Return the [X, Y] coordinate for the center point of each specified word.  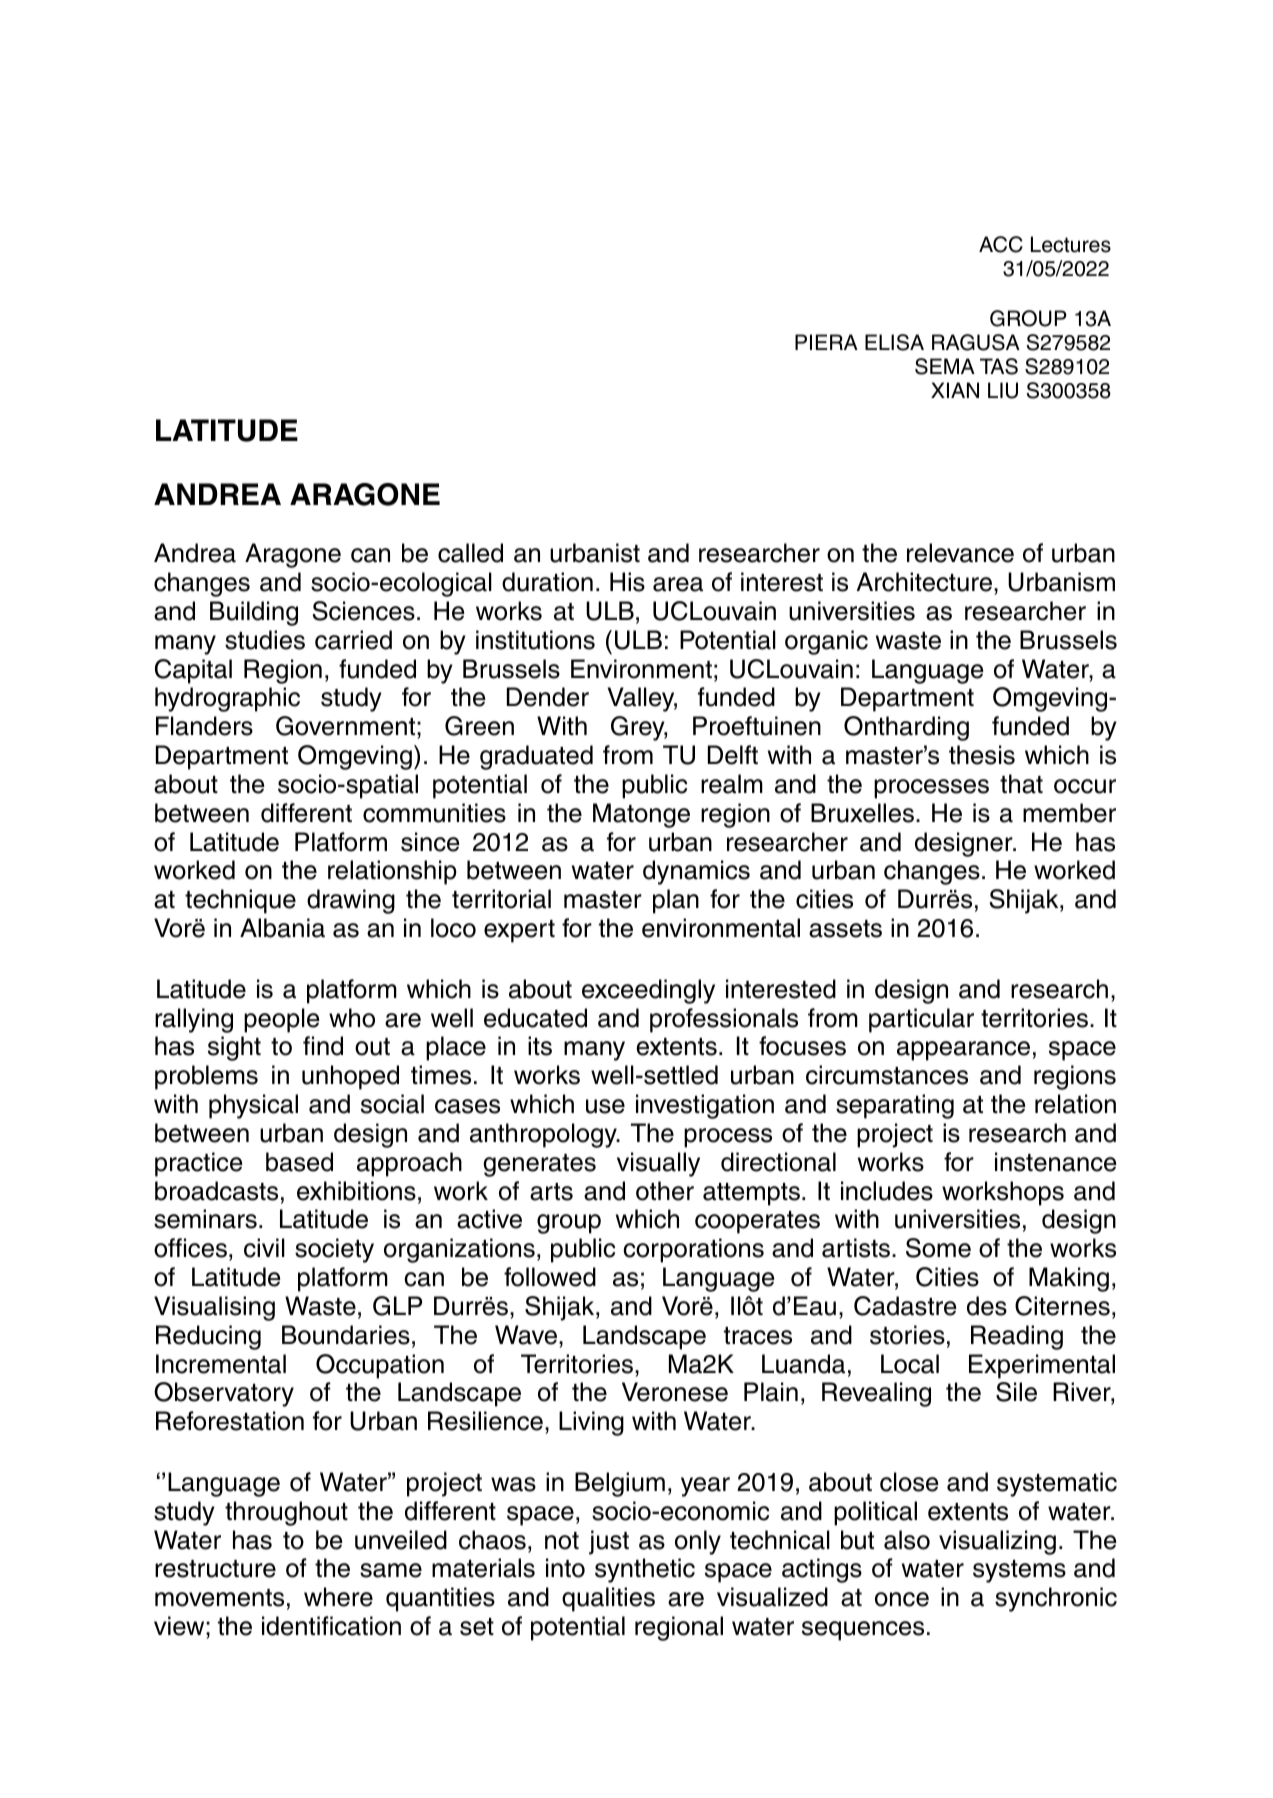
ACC [1001, 244]
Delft [733, 755]
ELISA [894, 342]
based [299, 1162]
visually [658, 1164]
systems [1019, 1571]
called [470, 553]
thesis [982, 755]
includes [887, 1191]
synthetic [645, 1570]
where [338, 1597]
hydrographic [227, 699]
